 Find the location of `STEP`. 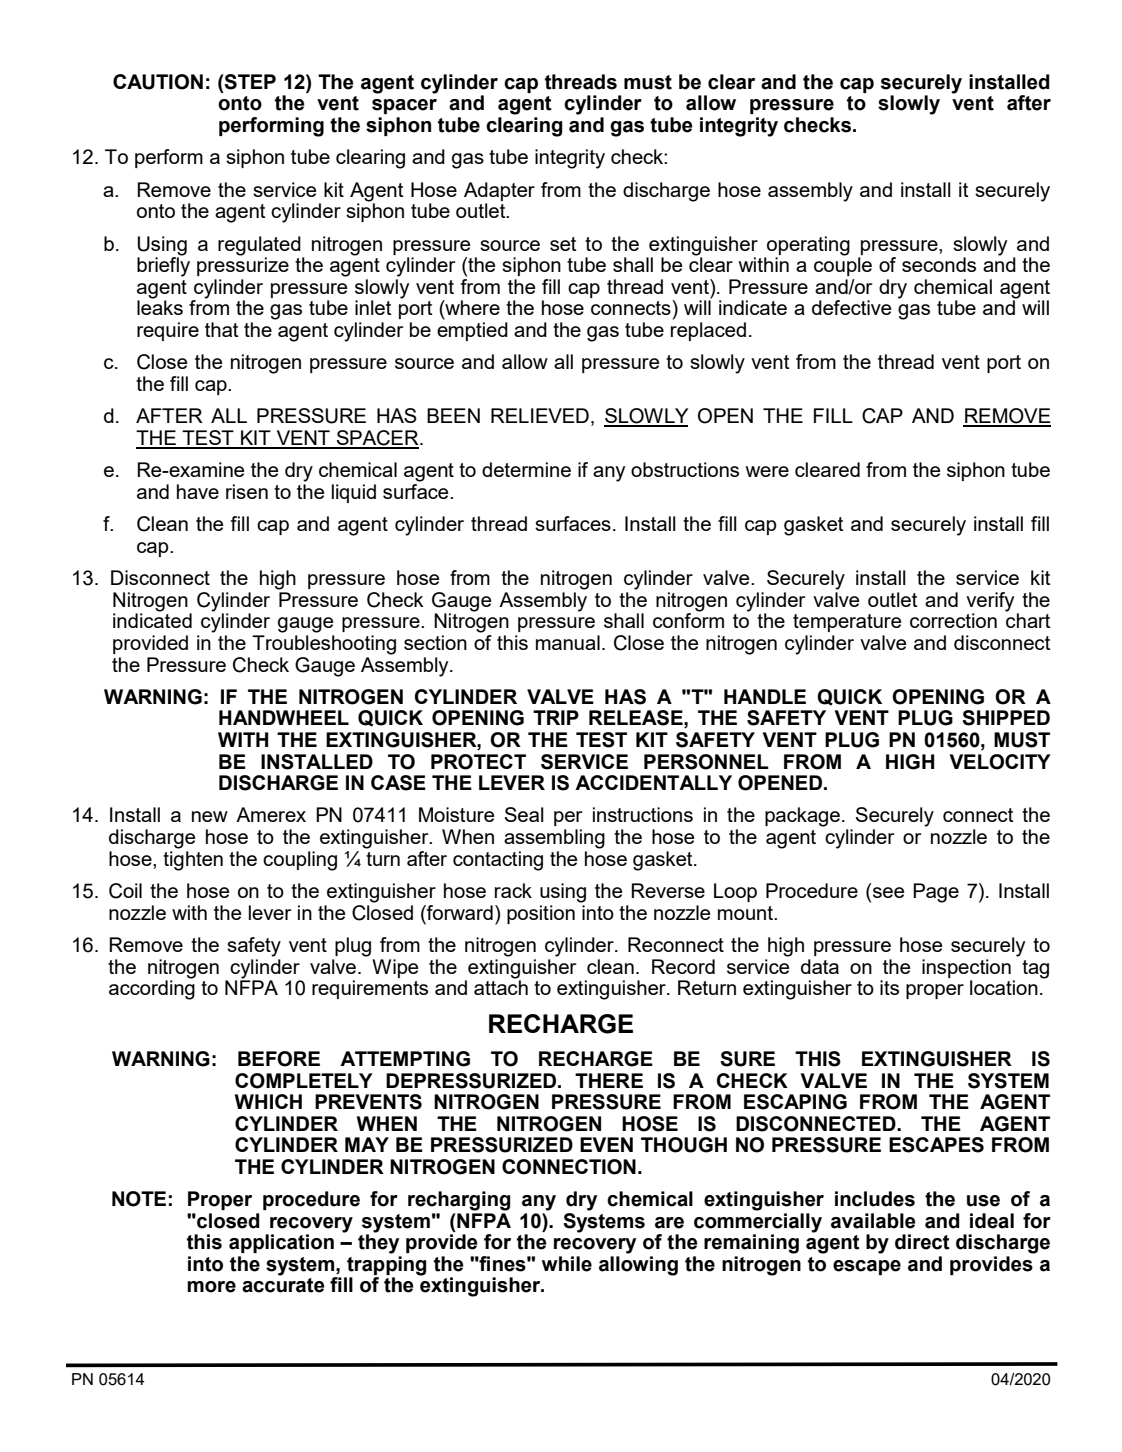

STEP is located at coordinates (249, 82).
